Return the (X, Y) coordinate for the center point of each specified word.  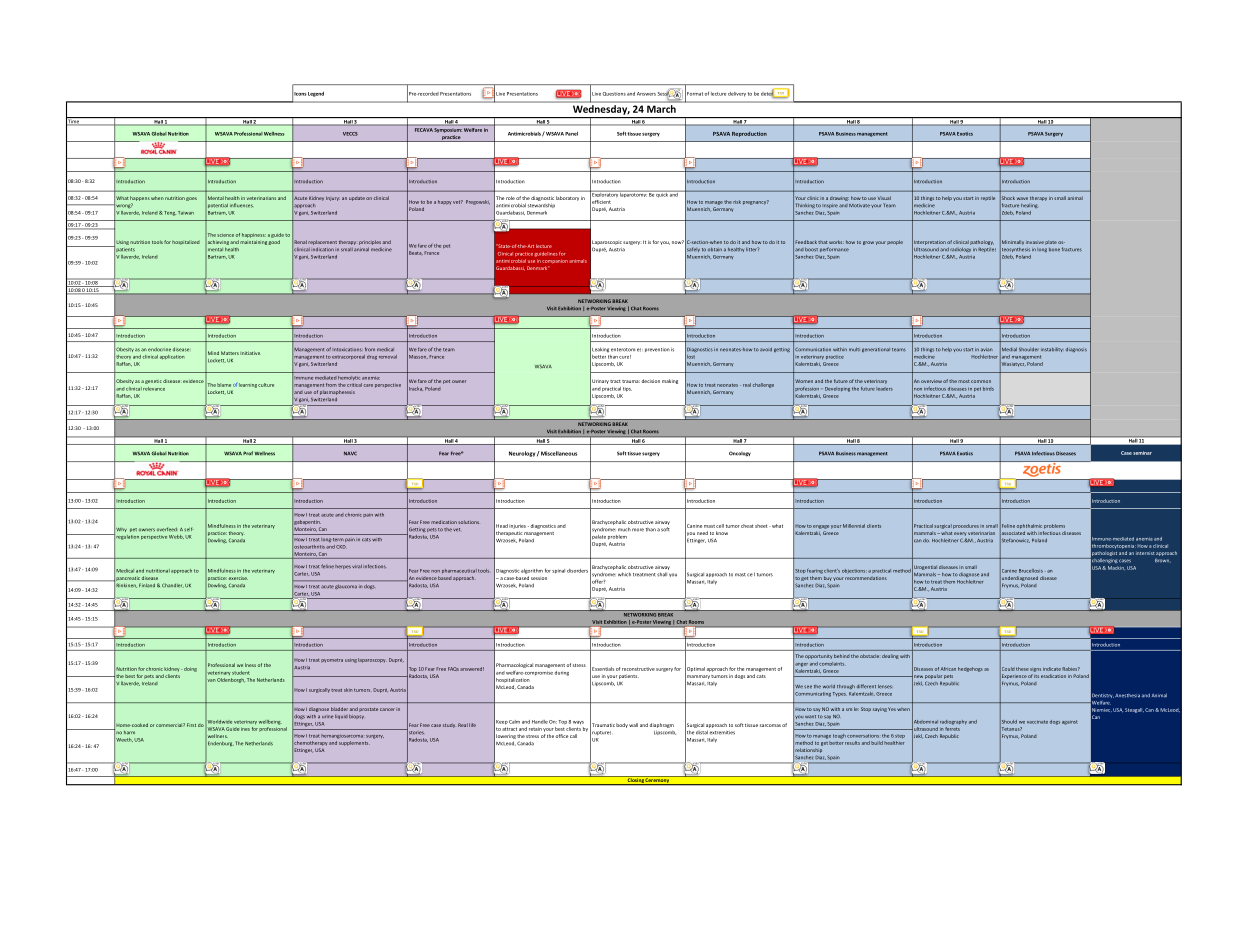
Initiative (250, 353)
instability (1052, 349)
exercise (238, 578)
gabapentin (308, 522)
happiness (254, 235)
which (624, 574)
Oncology (740, 454)
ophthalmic (1029, 526)
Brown (1163, 561)
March (661, 109)
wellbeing (270, 722)
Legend (316, 94)
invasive (1035, 242)
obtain (715, 250)
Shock (1007, 198)
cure (625, 357)
